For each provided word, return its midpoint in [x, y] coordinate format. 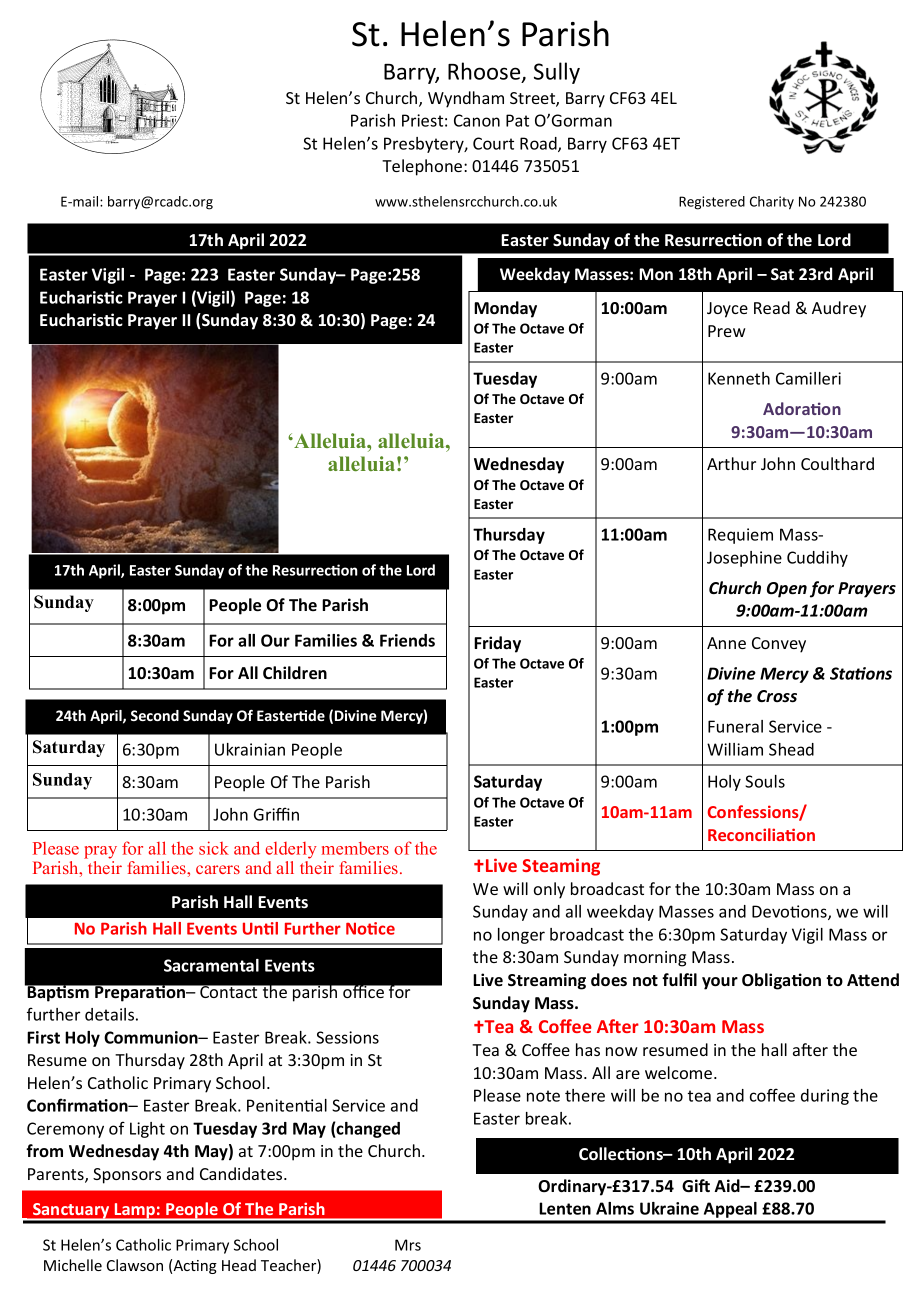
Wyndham [466, 99]
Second [155, 715]
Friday [497, 644]
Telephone [423, 167]
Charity [772, 203]
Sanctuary [71, 1212]
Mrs [408, 1245]
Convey [779, 645]
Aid [728, 1185]
